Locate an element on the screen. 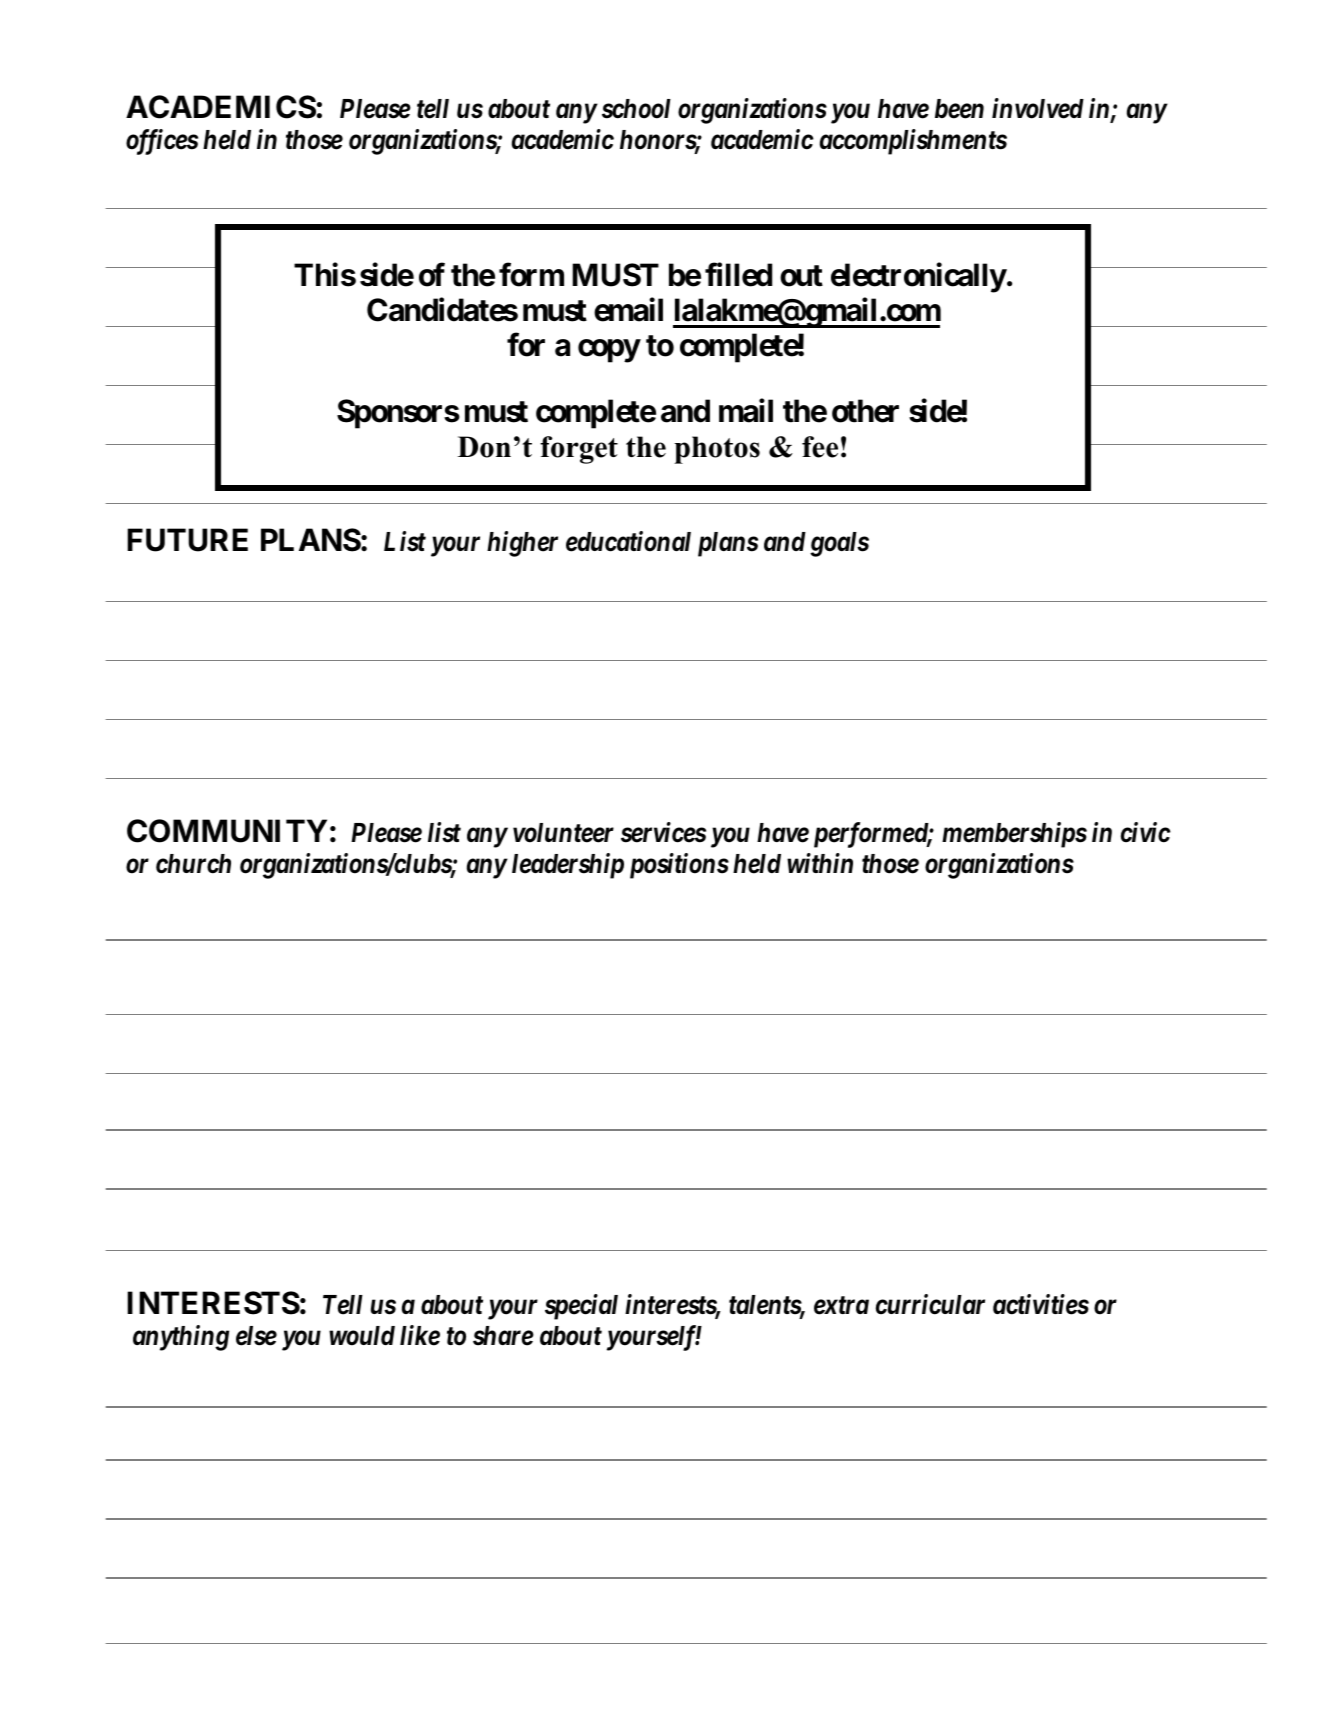 This screenshot has width=1337, height=1730. school is located at coordinates (636, 109).
